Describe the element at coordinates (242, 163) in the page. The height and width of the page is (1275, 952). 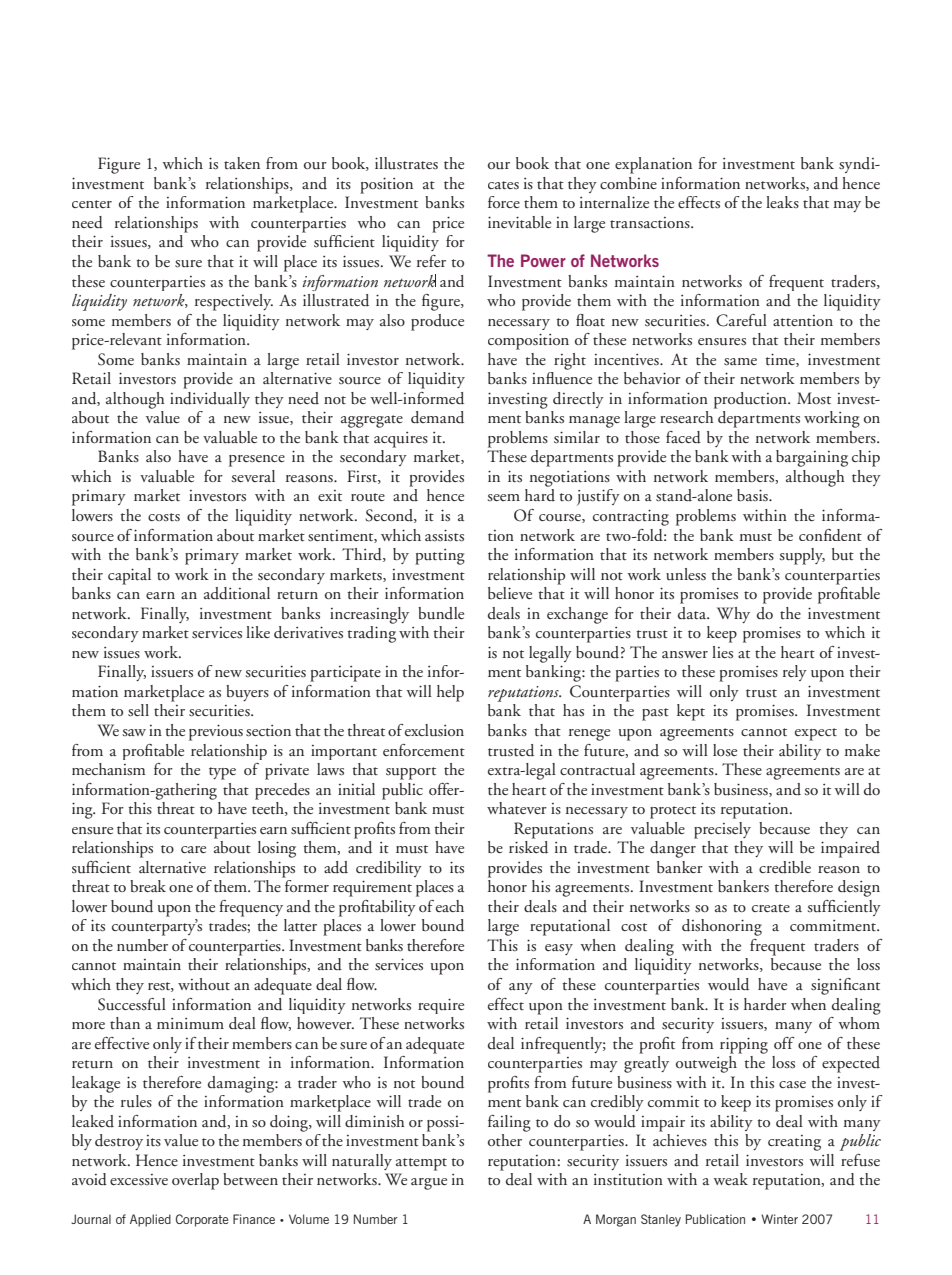
I see `taken` at that location.
